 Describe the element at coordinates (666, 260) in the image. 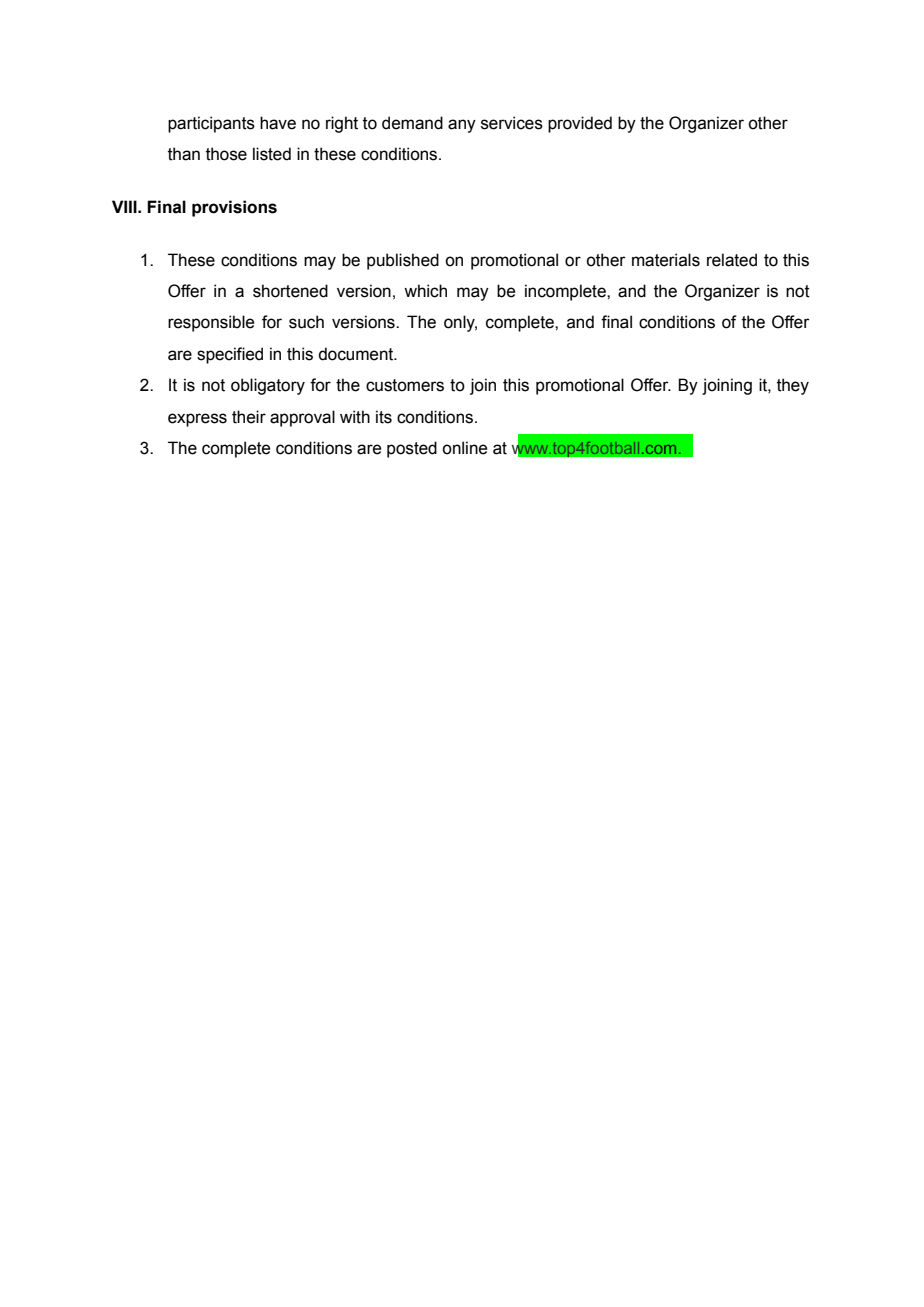

I see `materials` at that location.
